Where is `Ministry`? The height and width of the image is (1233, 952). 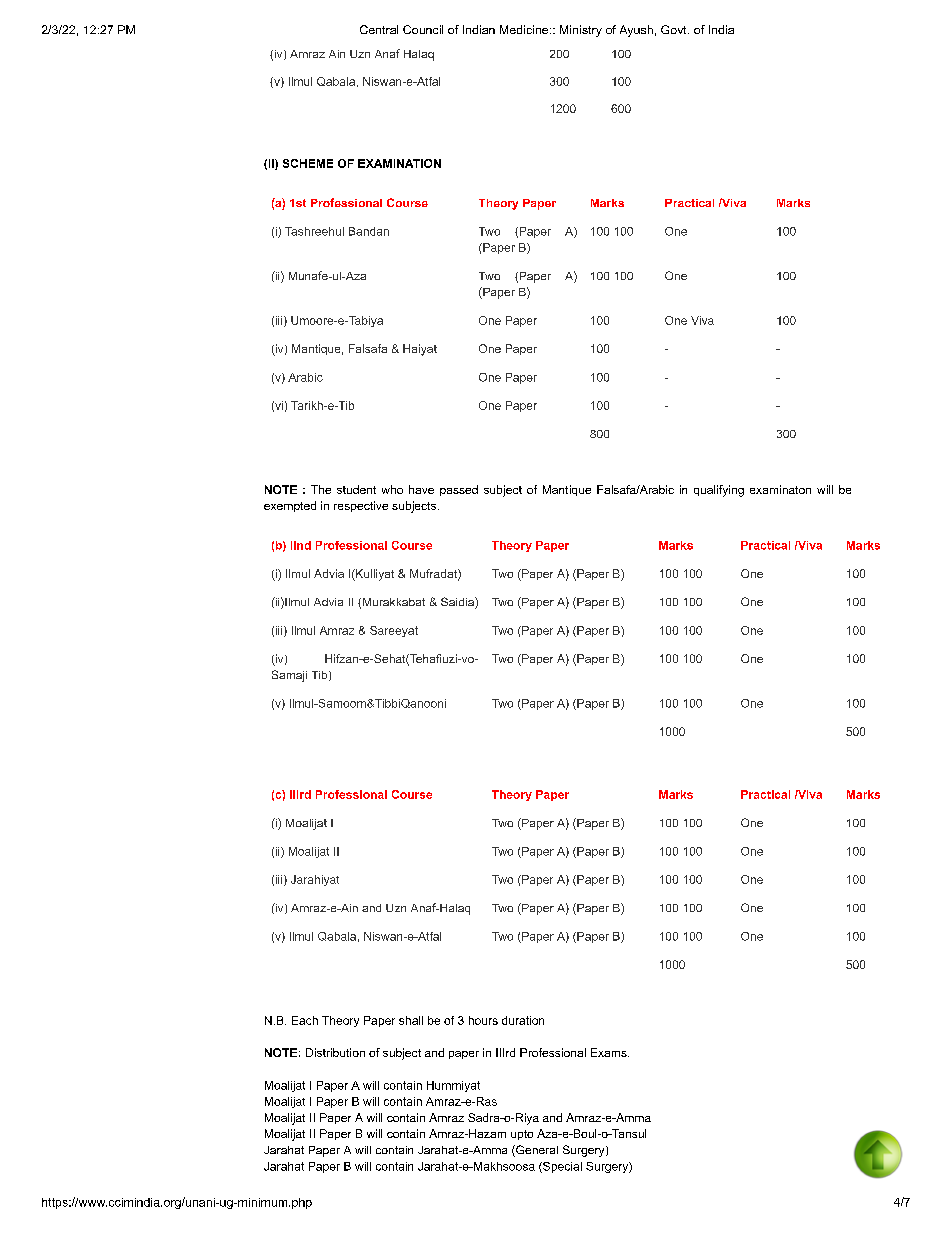 Ministry is located at coordinates (581, 31).
